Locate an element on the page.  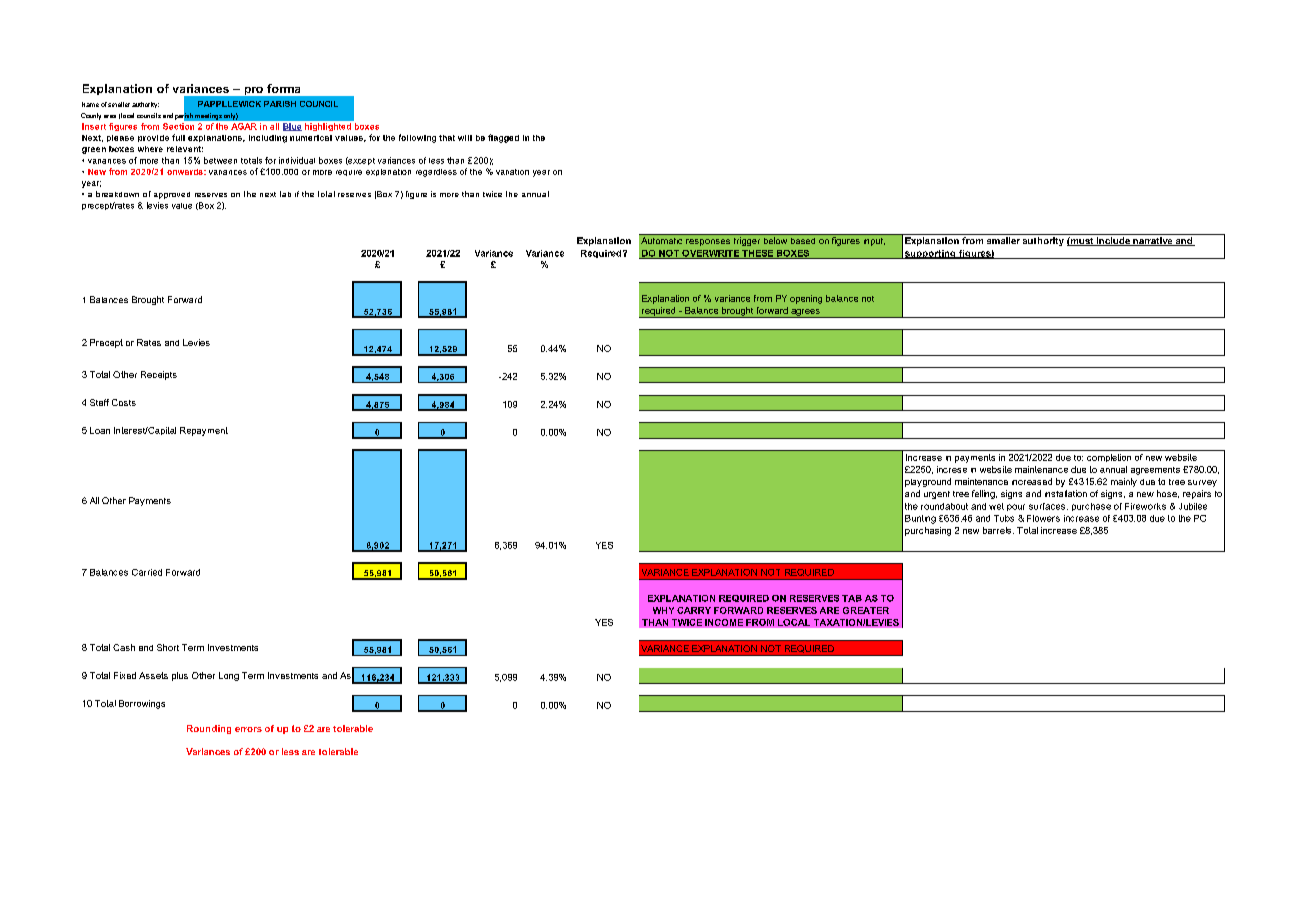
approved is located at coordinates (172, 195).
